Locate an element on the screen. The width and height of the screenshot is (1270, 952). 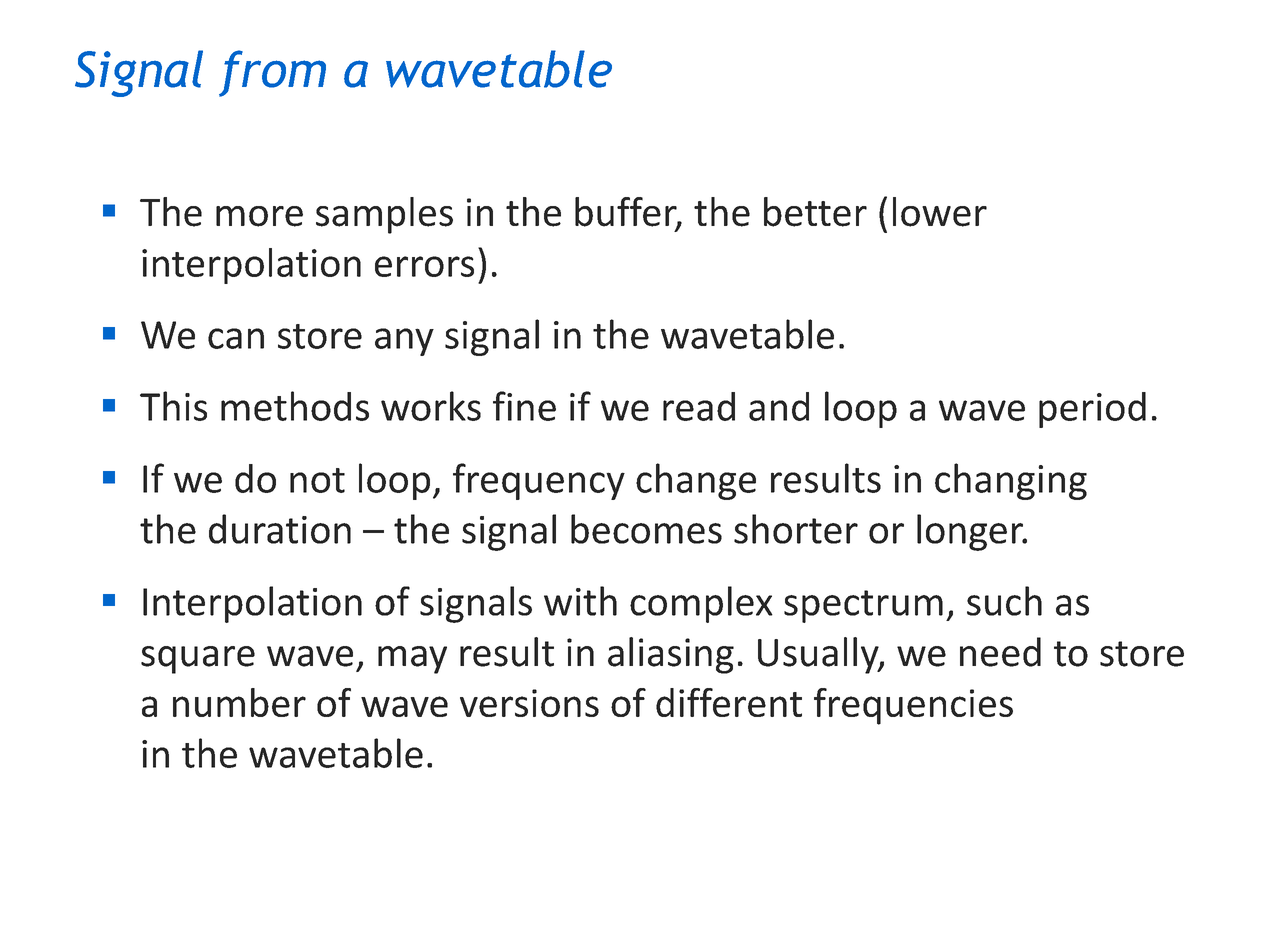
number is located at coordinates (239, 702).
